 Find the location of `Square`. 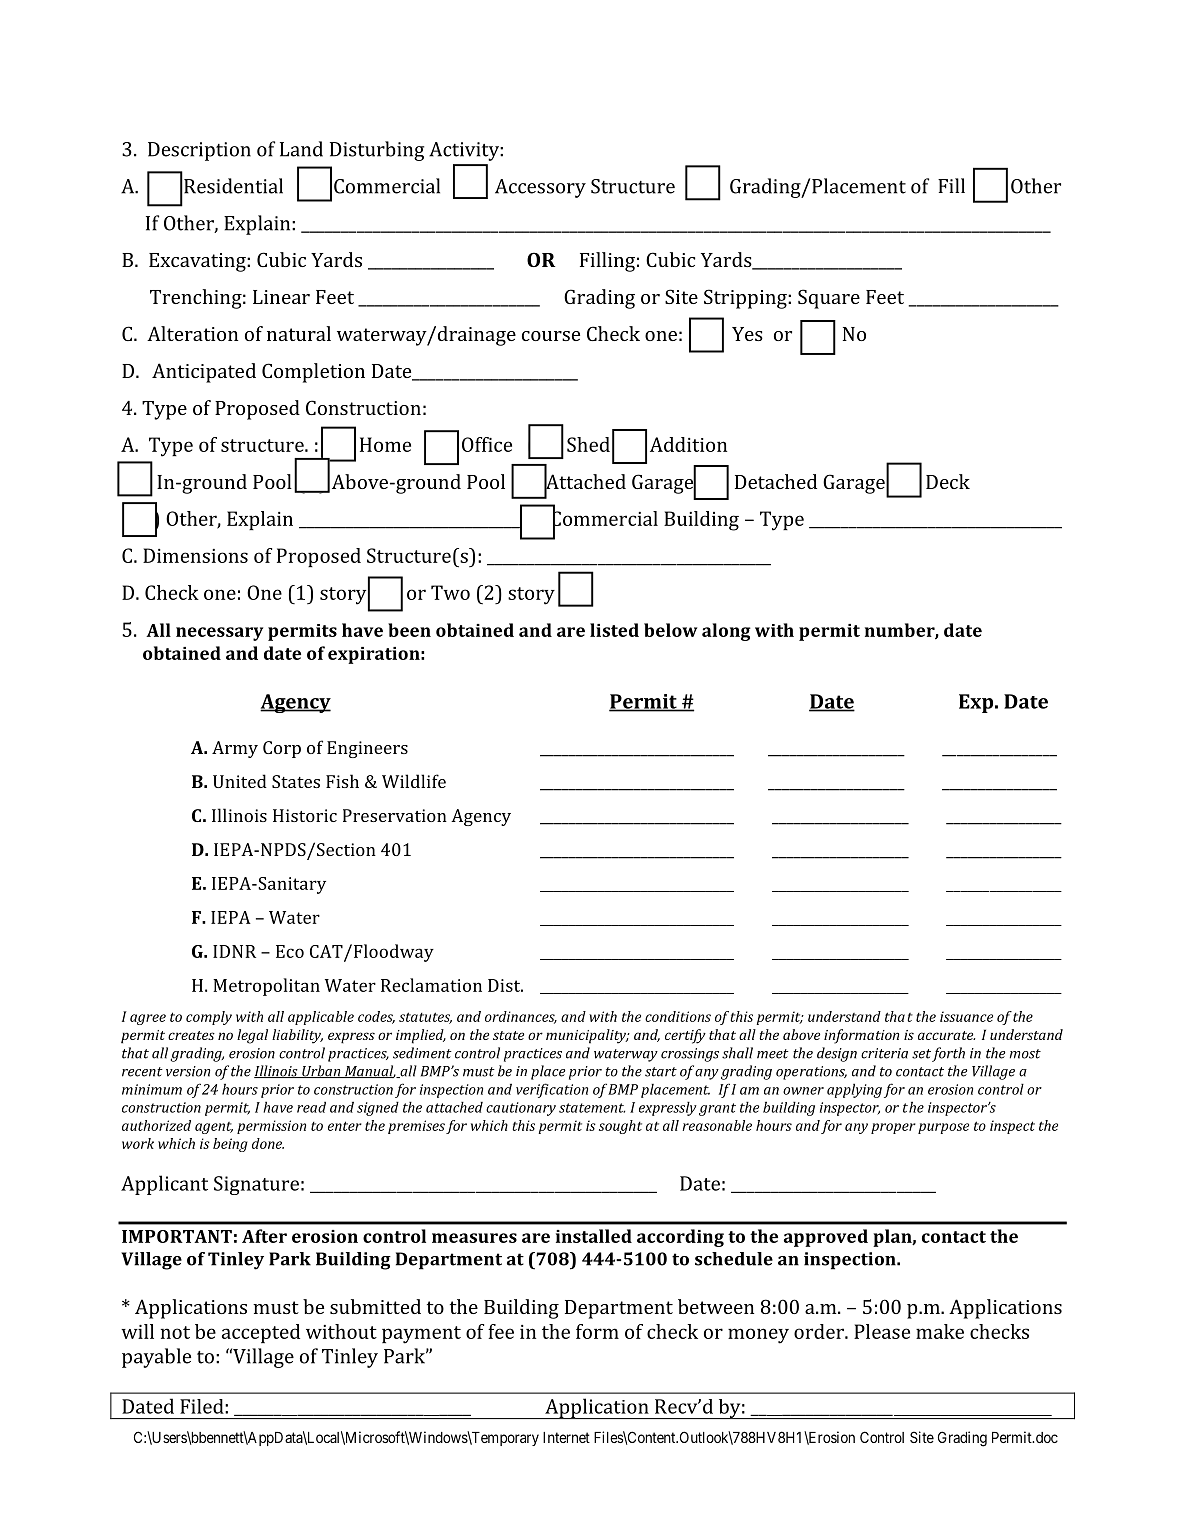

Square is located at coordinates (829, 299).
